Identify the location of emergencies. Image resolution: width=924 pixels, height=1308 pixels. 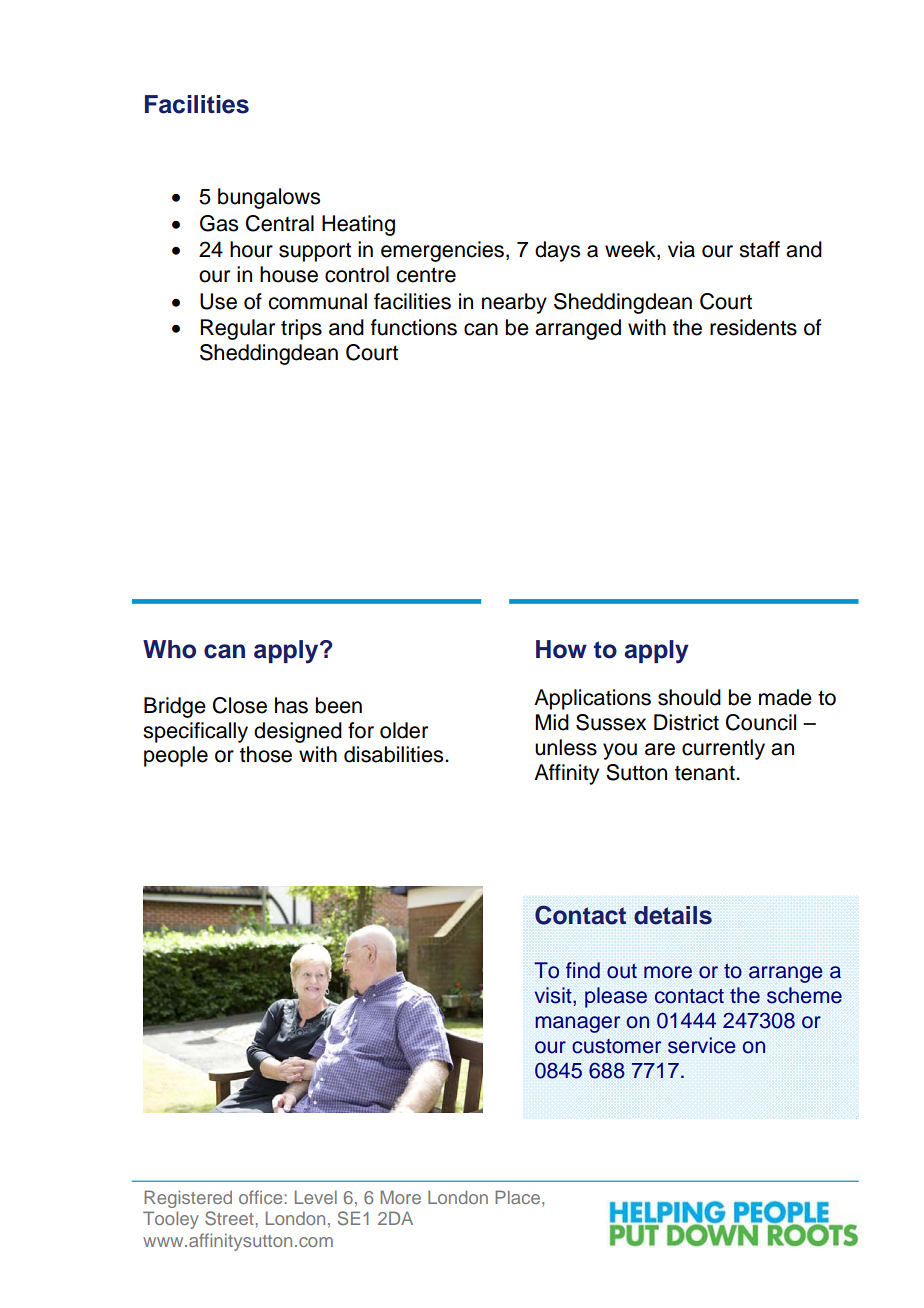
(442, 251).
